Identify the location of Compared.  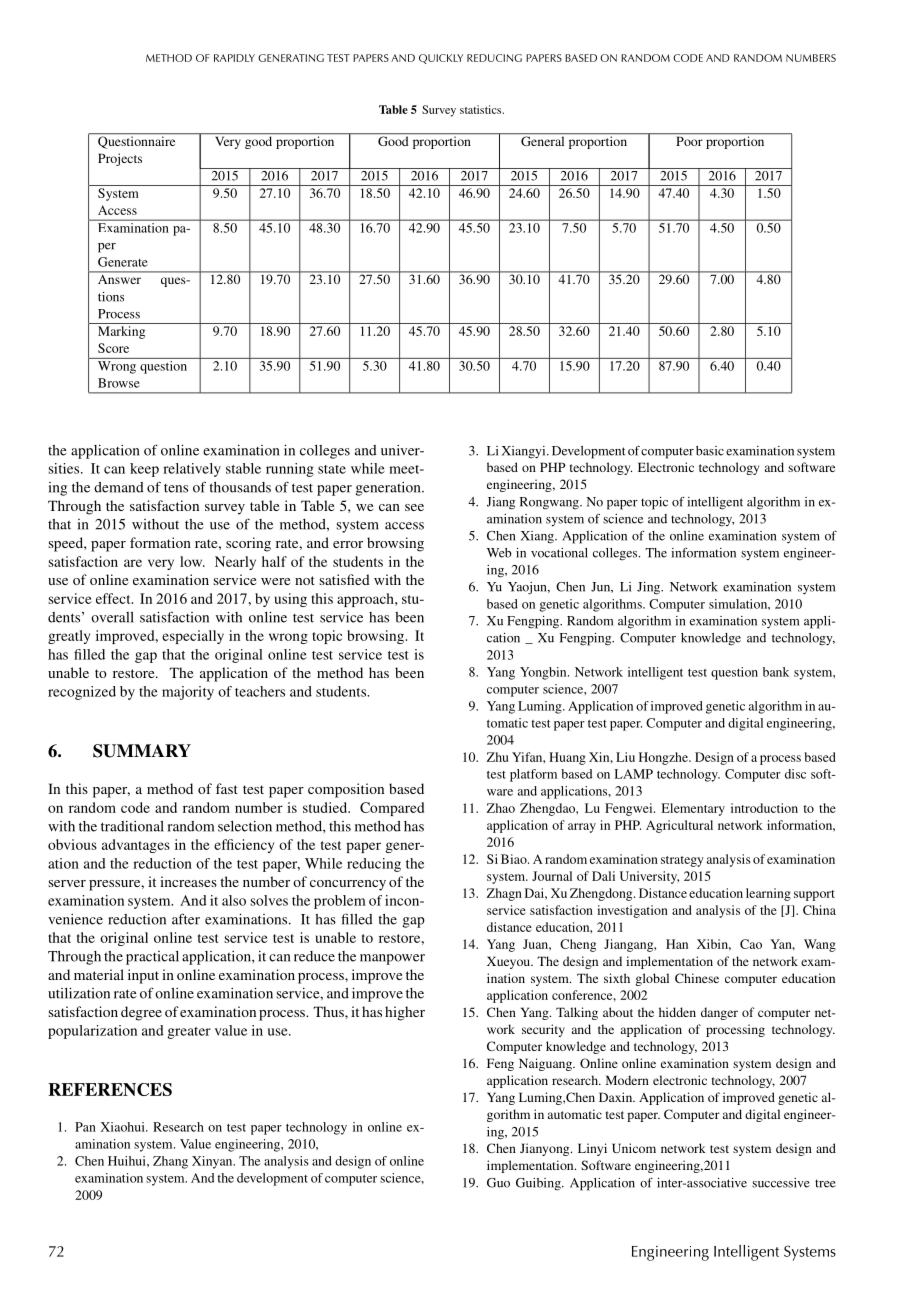
(392, 809).
